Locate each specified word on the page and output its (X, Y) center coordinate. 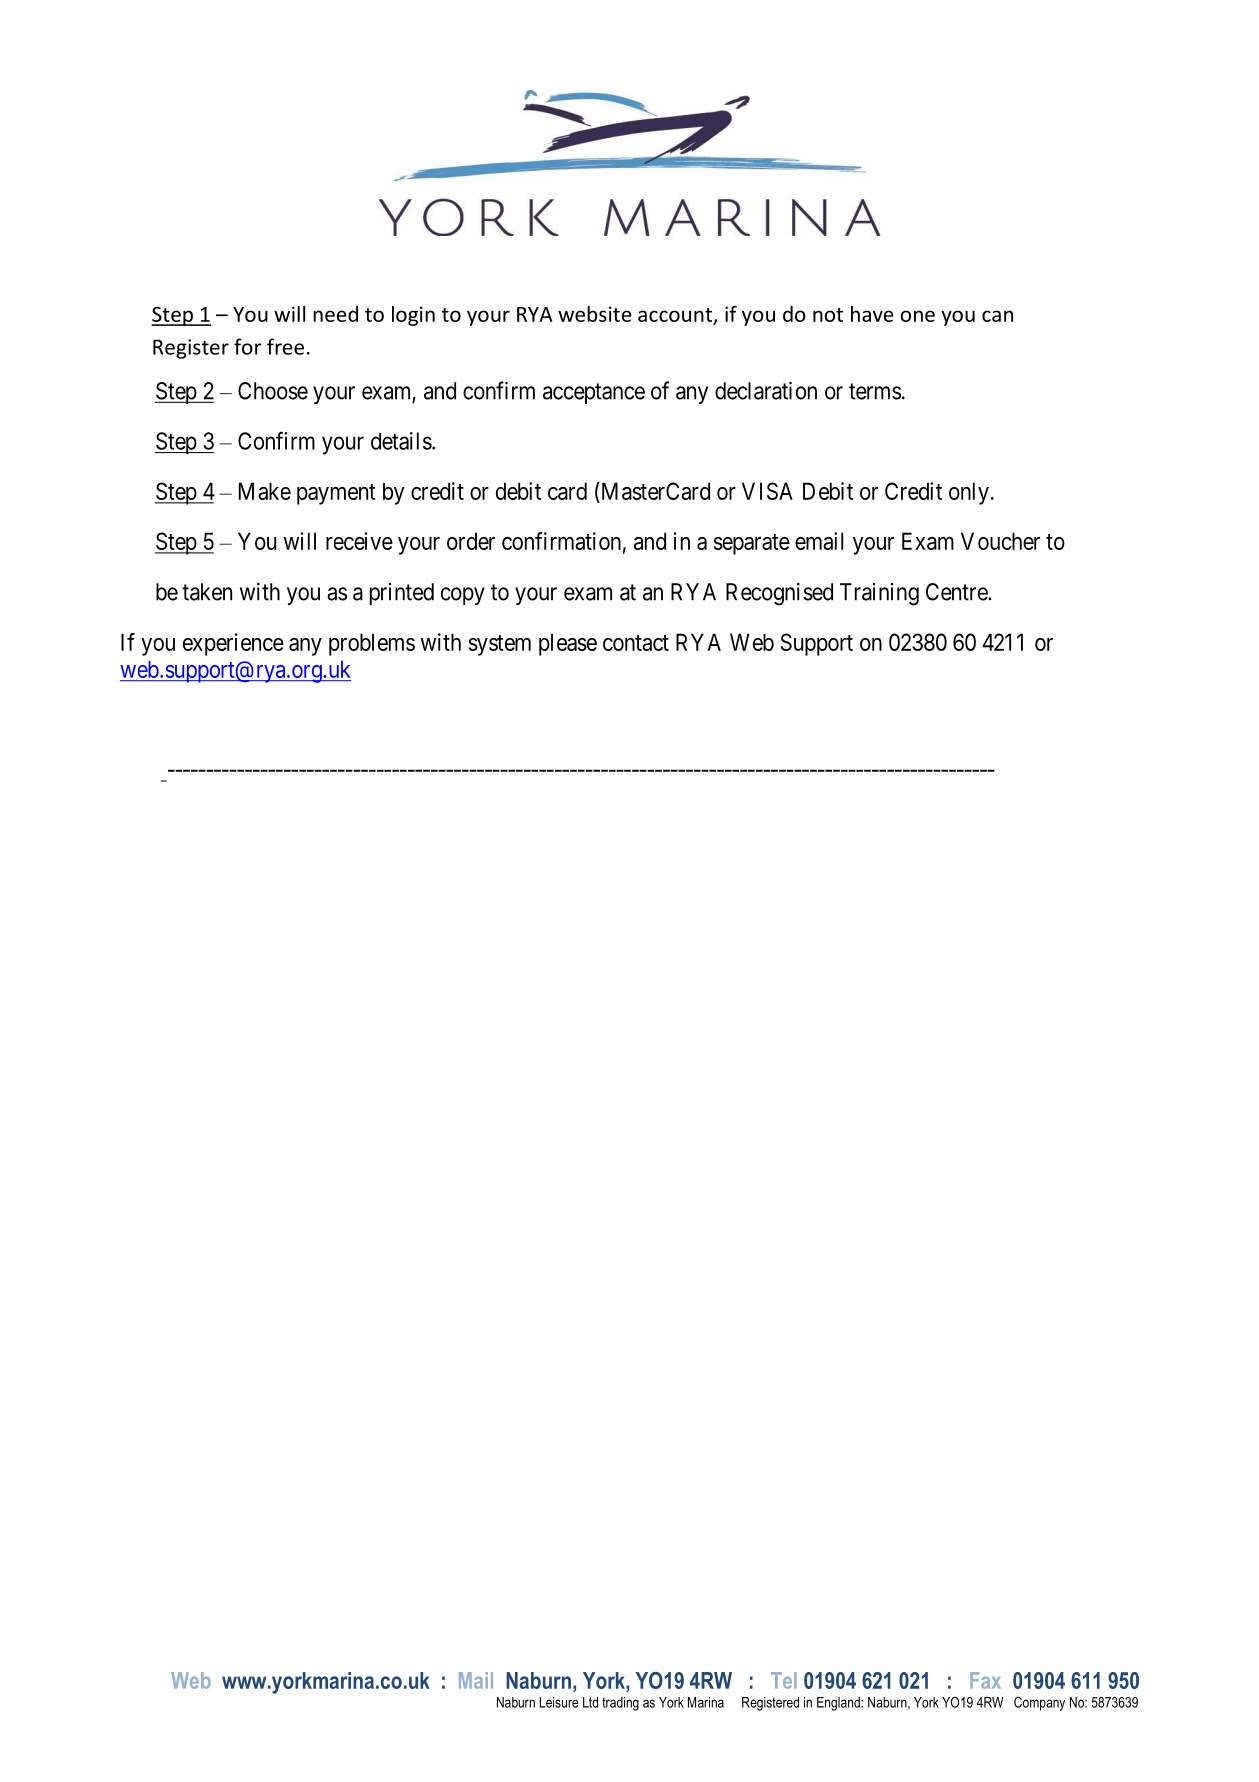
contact (636, 643)
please (568, 644)
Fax (985, 1680)
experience (233, 644)
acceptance (594, 393)
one (917, 316)
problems (372, 644)
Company (1039, 1703)
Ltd (590, 1702)
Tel (784, 1680)
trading (620, 1704)
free (285, 346)
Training (879, 594)
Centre (957, 592)
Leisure (559, 1702)
